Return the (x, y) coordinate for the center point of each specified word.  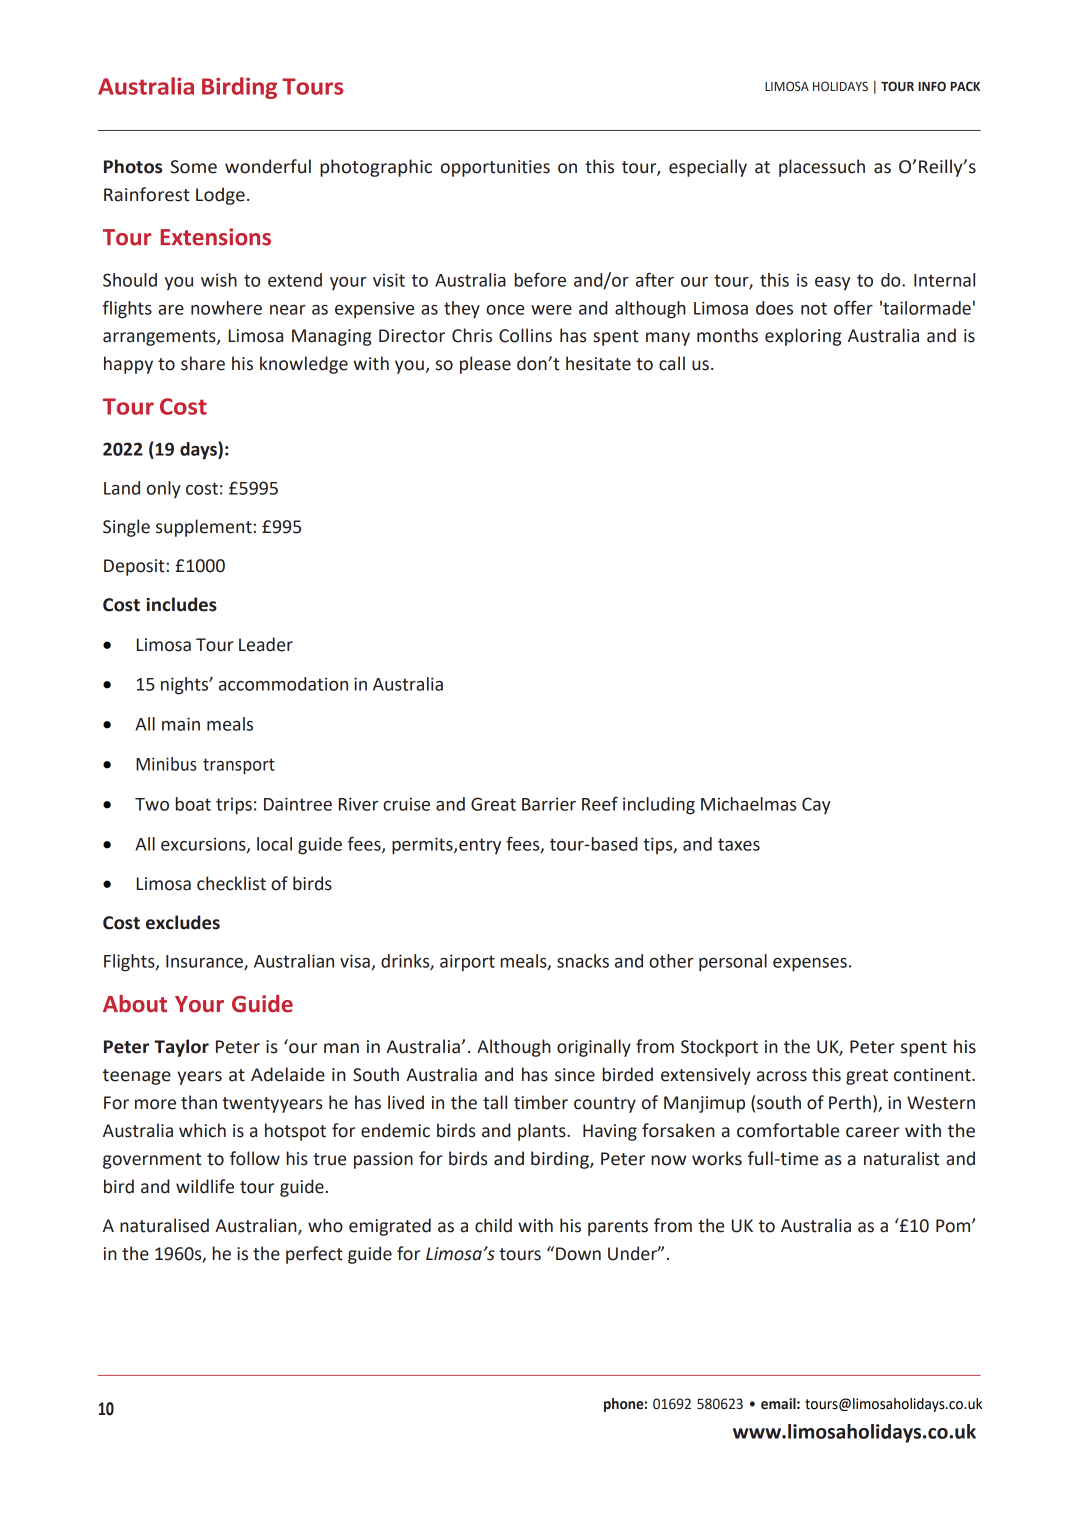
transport (239, 766)
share (203, 363)
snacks (583, 961)
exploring (803, 337)
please (485, 365)
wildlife (205, 1186)
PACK (965, 86)
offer (853, 307)
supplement (204, 528)
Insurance (205, 962)
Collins (525, 335)
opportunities (495, 168)
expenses (810, 965)
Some (193, 167)
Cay (816, 805)
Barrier (549, 804)
